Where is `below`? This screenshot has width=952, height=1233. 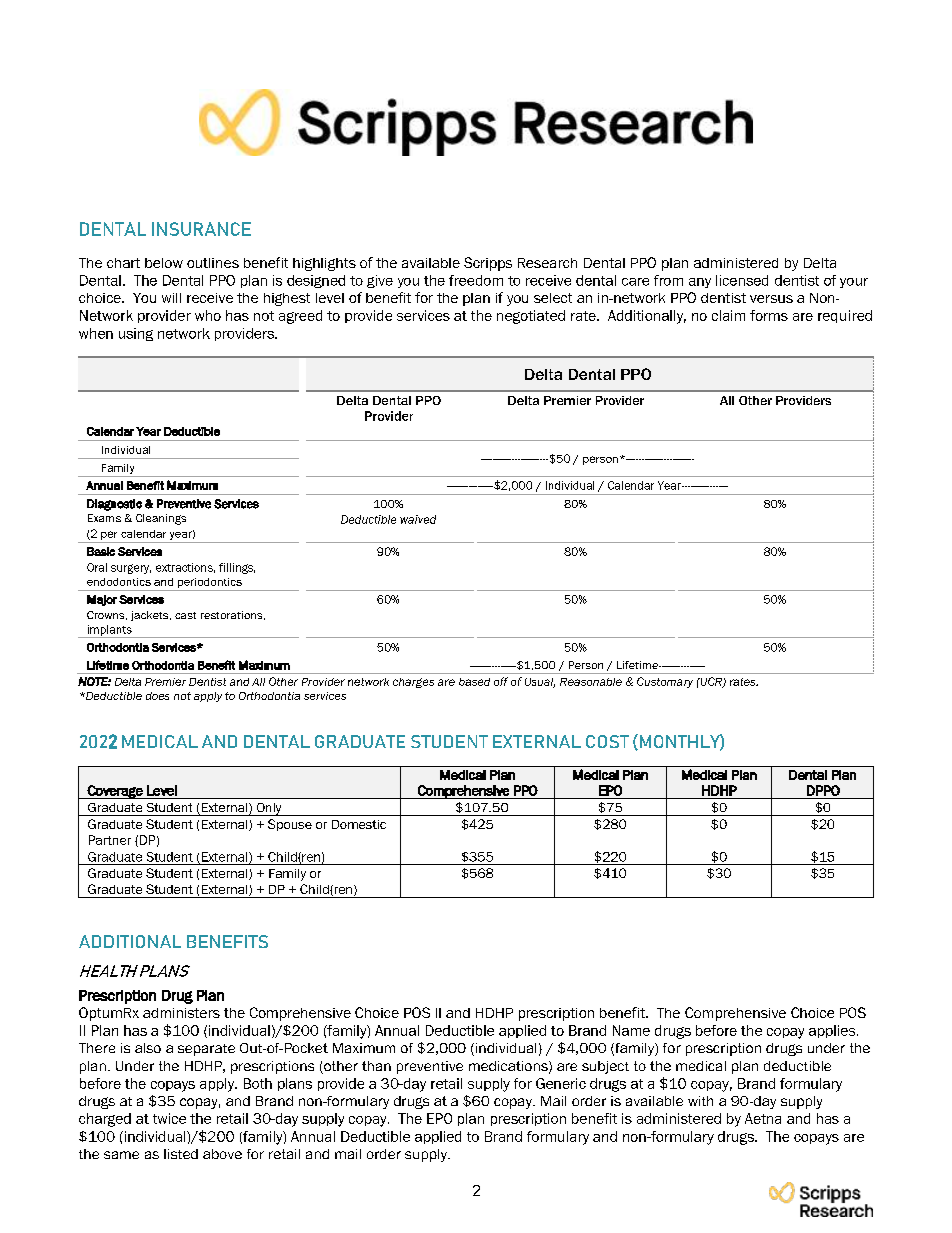 below is located at coordinates (164, 263).
